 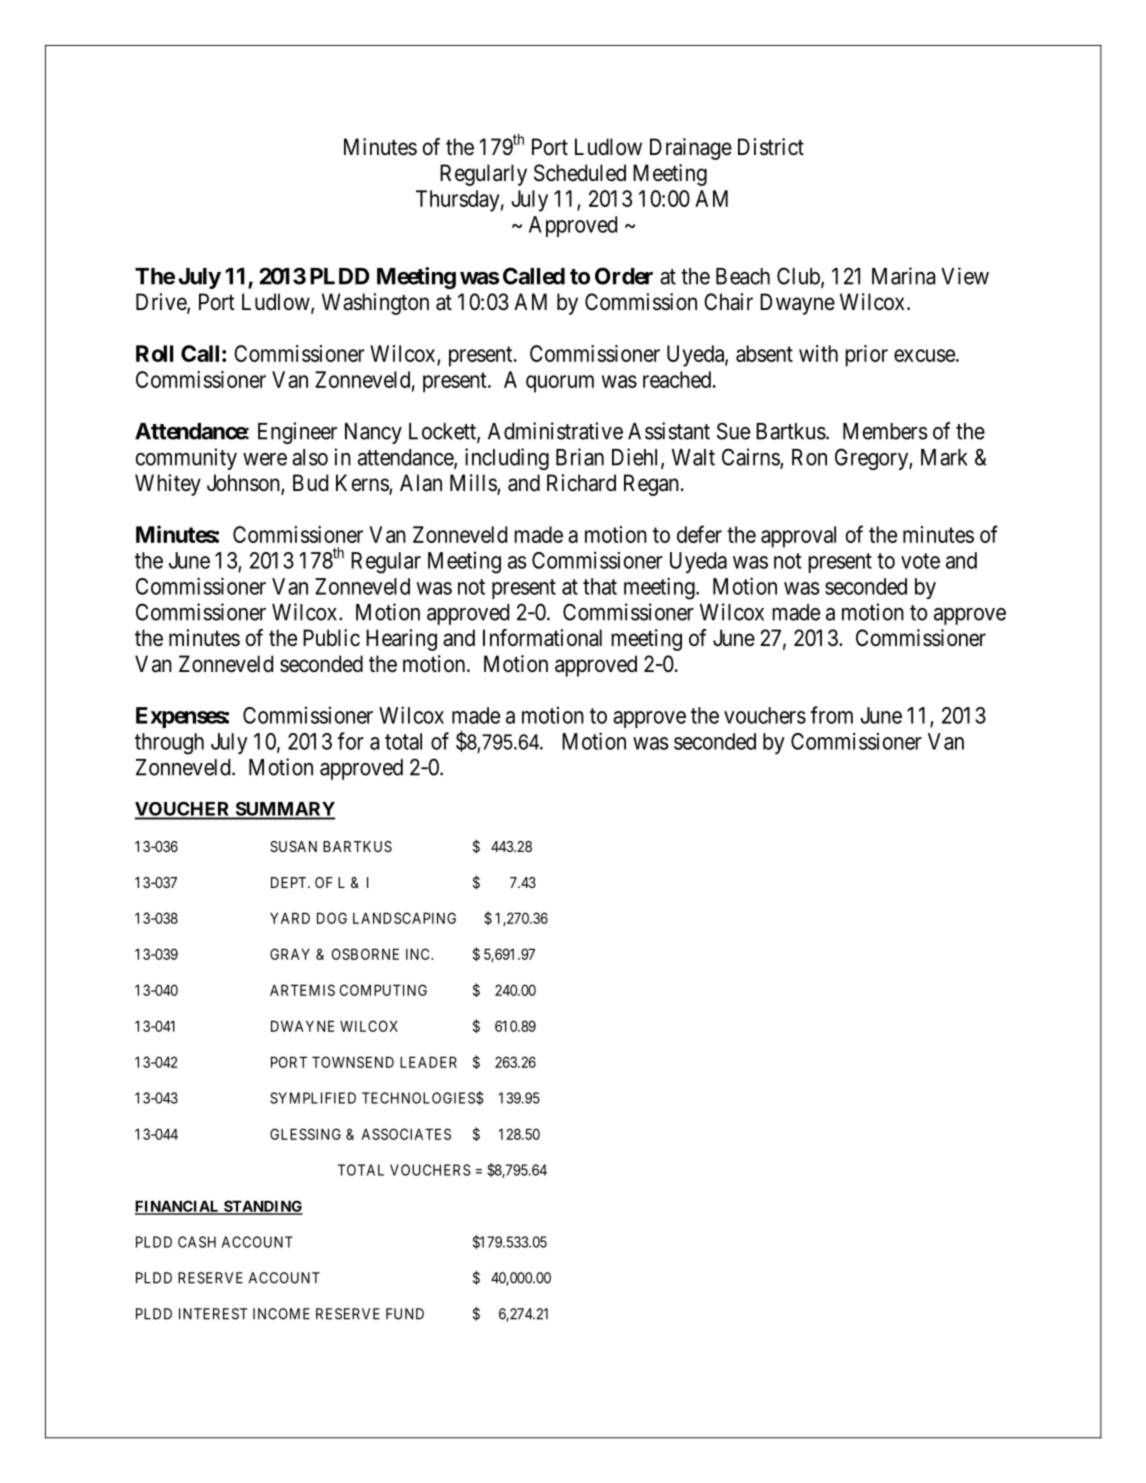 What do you see at coordinates (920, 561) in the screenshot?
I see `vote` at bounding box center [920, 561].
